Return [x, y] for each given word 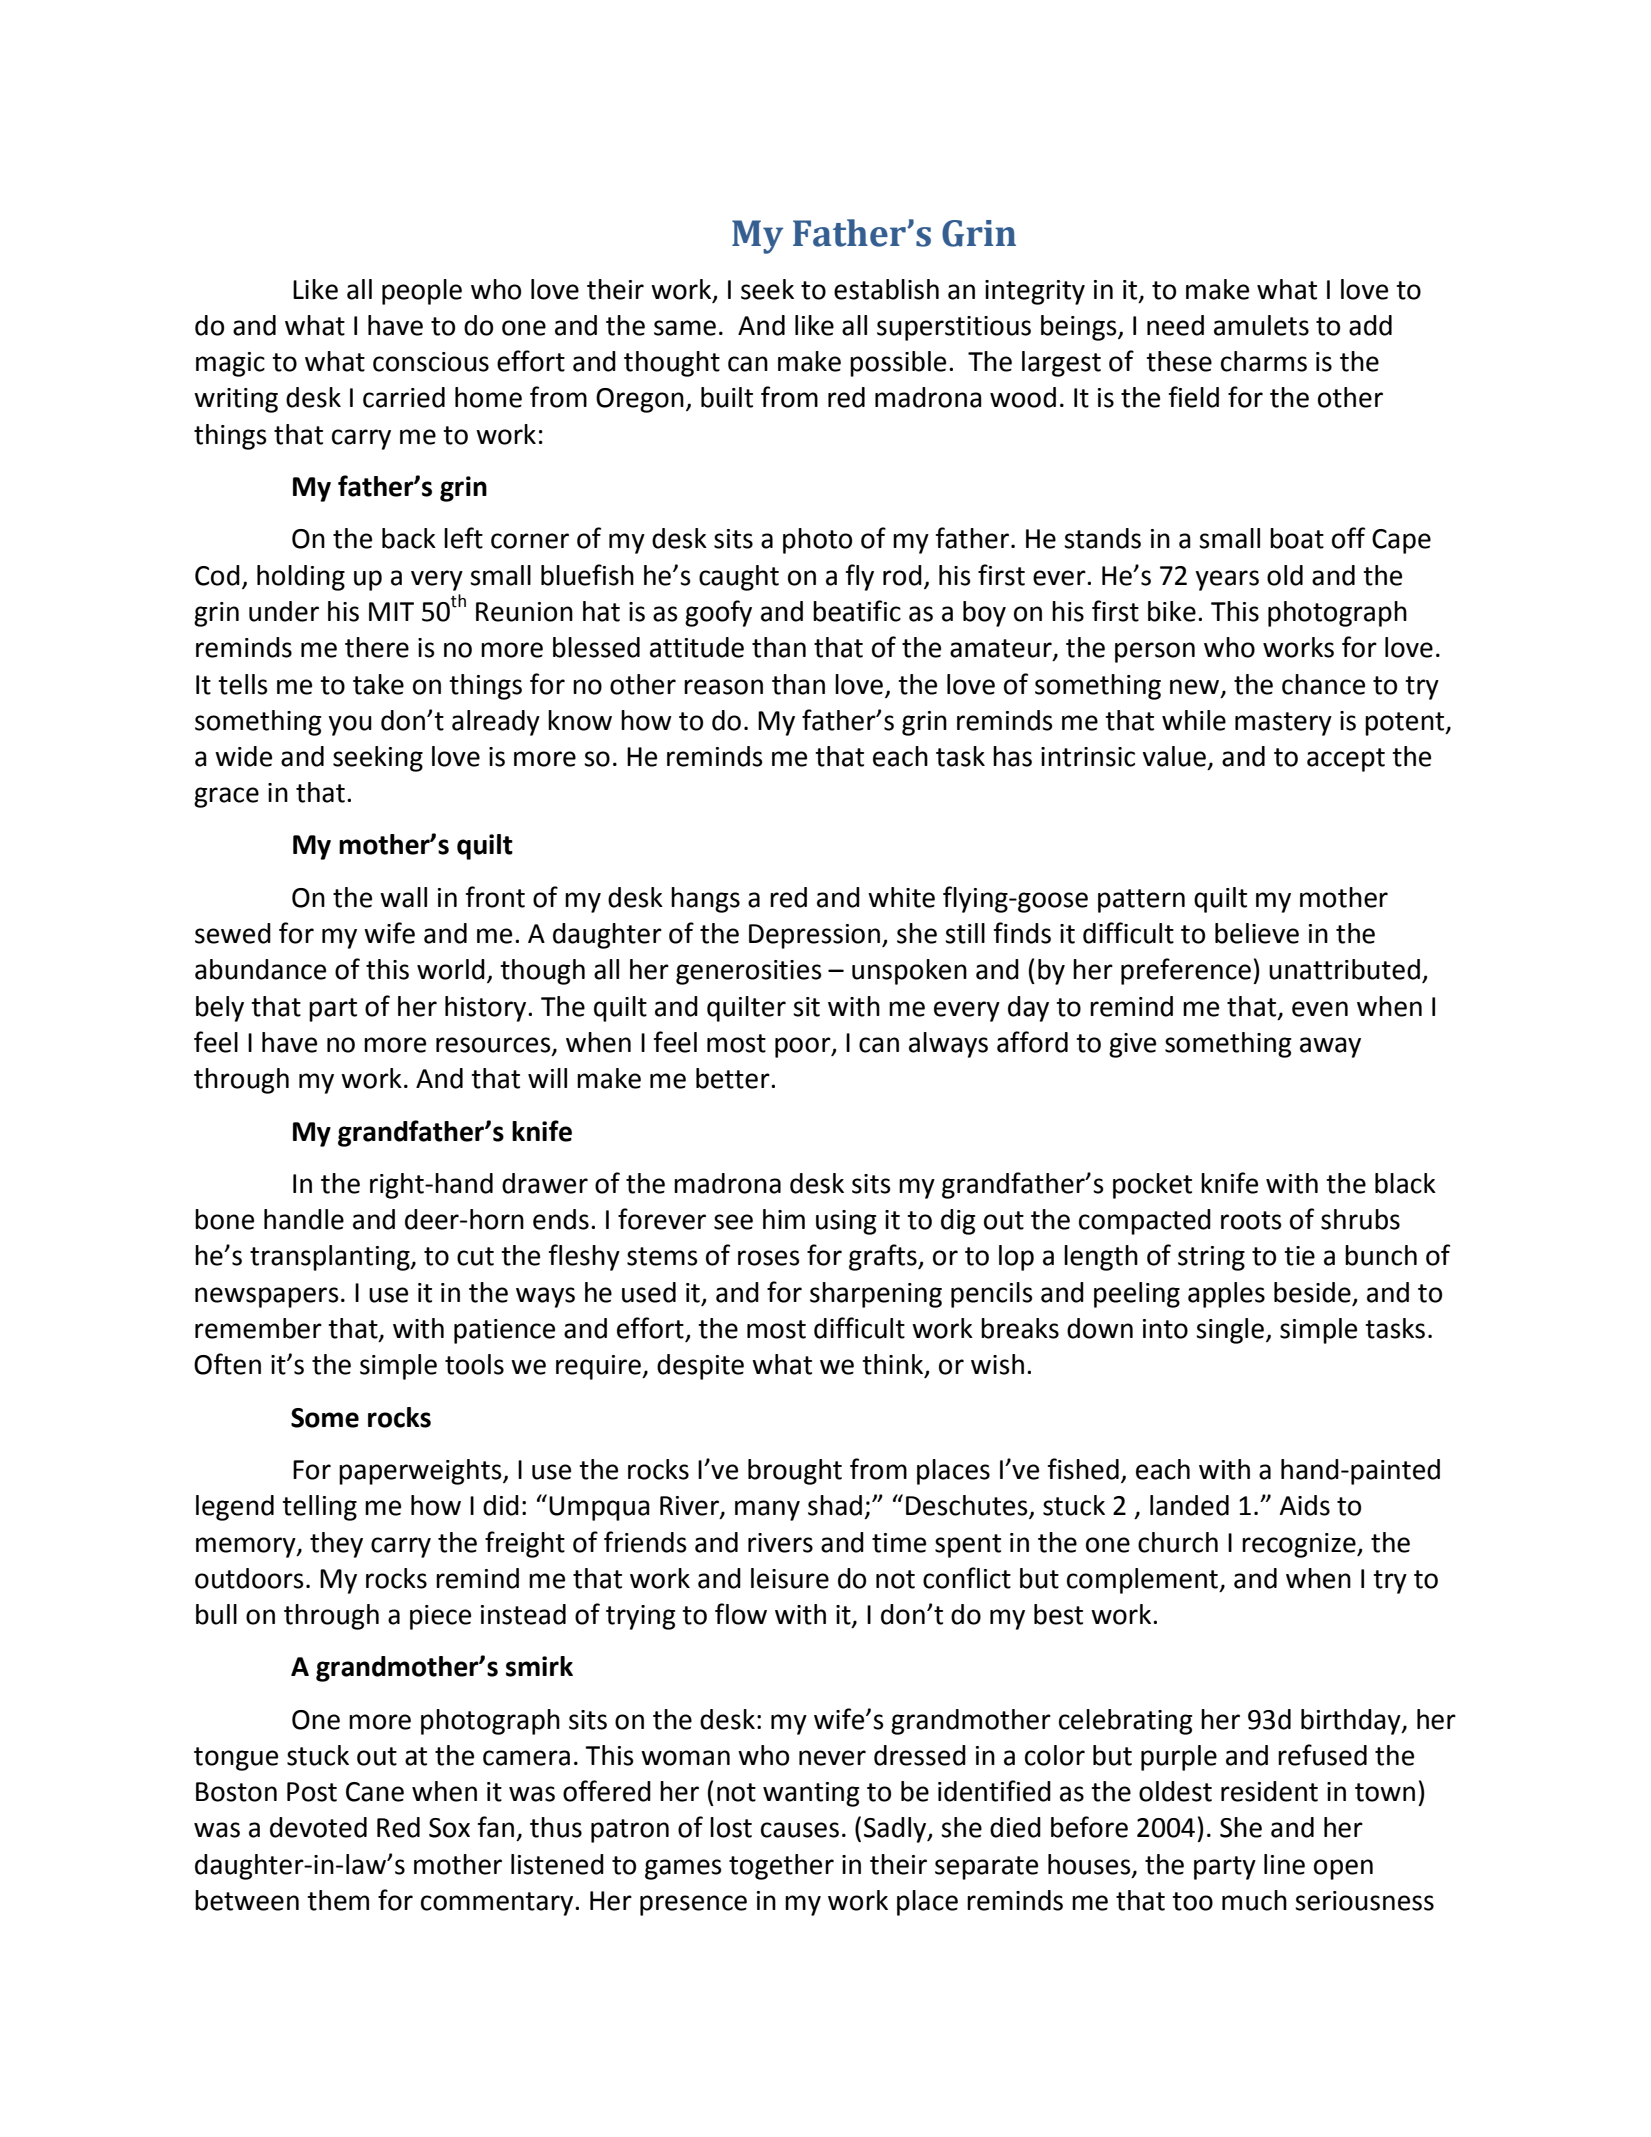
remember [258, 1328]
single [1230, 1331]
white [901, 897]
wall [403, 897]
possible [898, 364]
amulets [1261, 325]
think [894, 1365]
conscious [431, 362]
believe [1257, 933]
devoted [318, 1827]
